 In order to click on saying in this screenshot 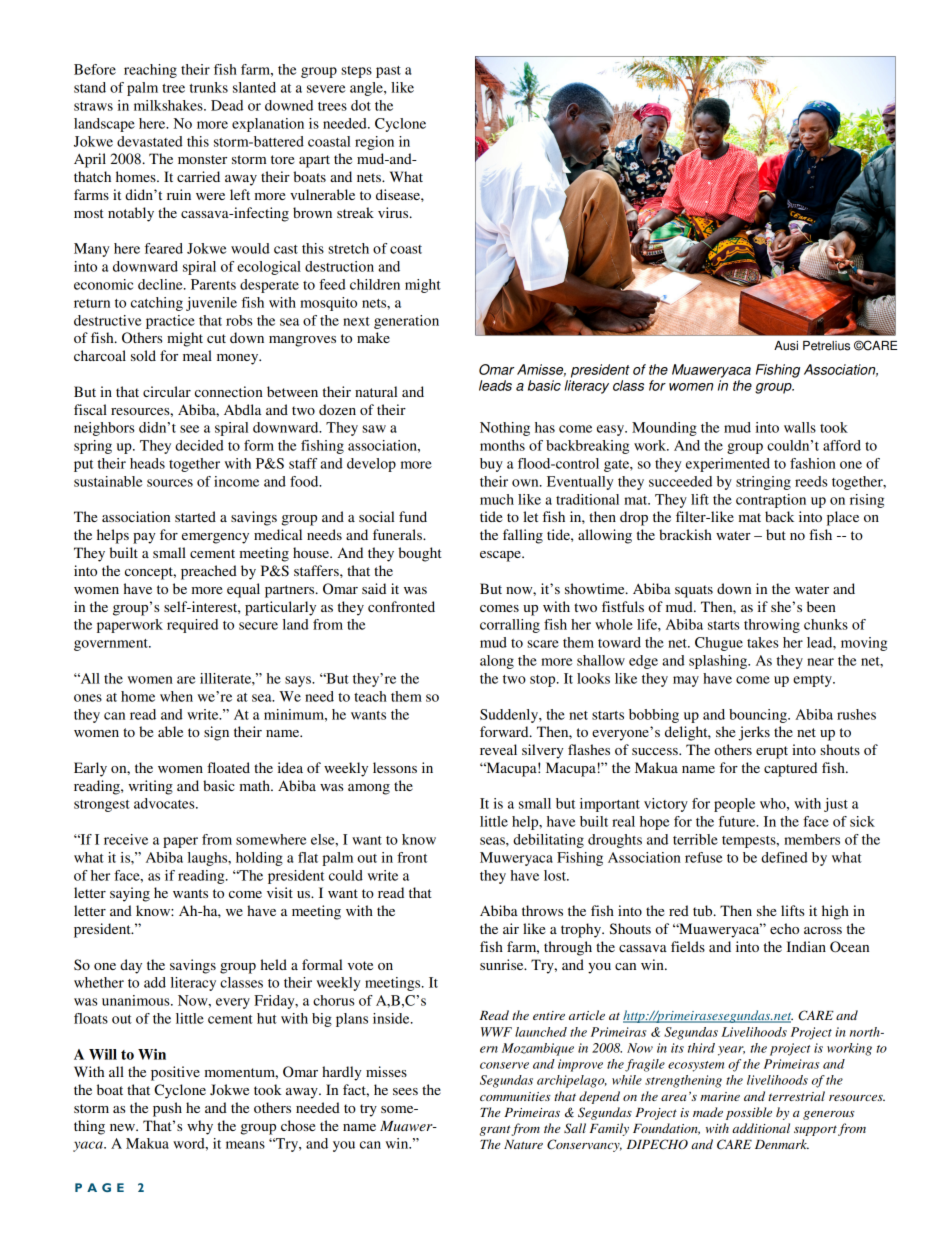, I will do `click(130, 894)`.
